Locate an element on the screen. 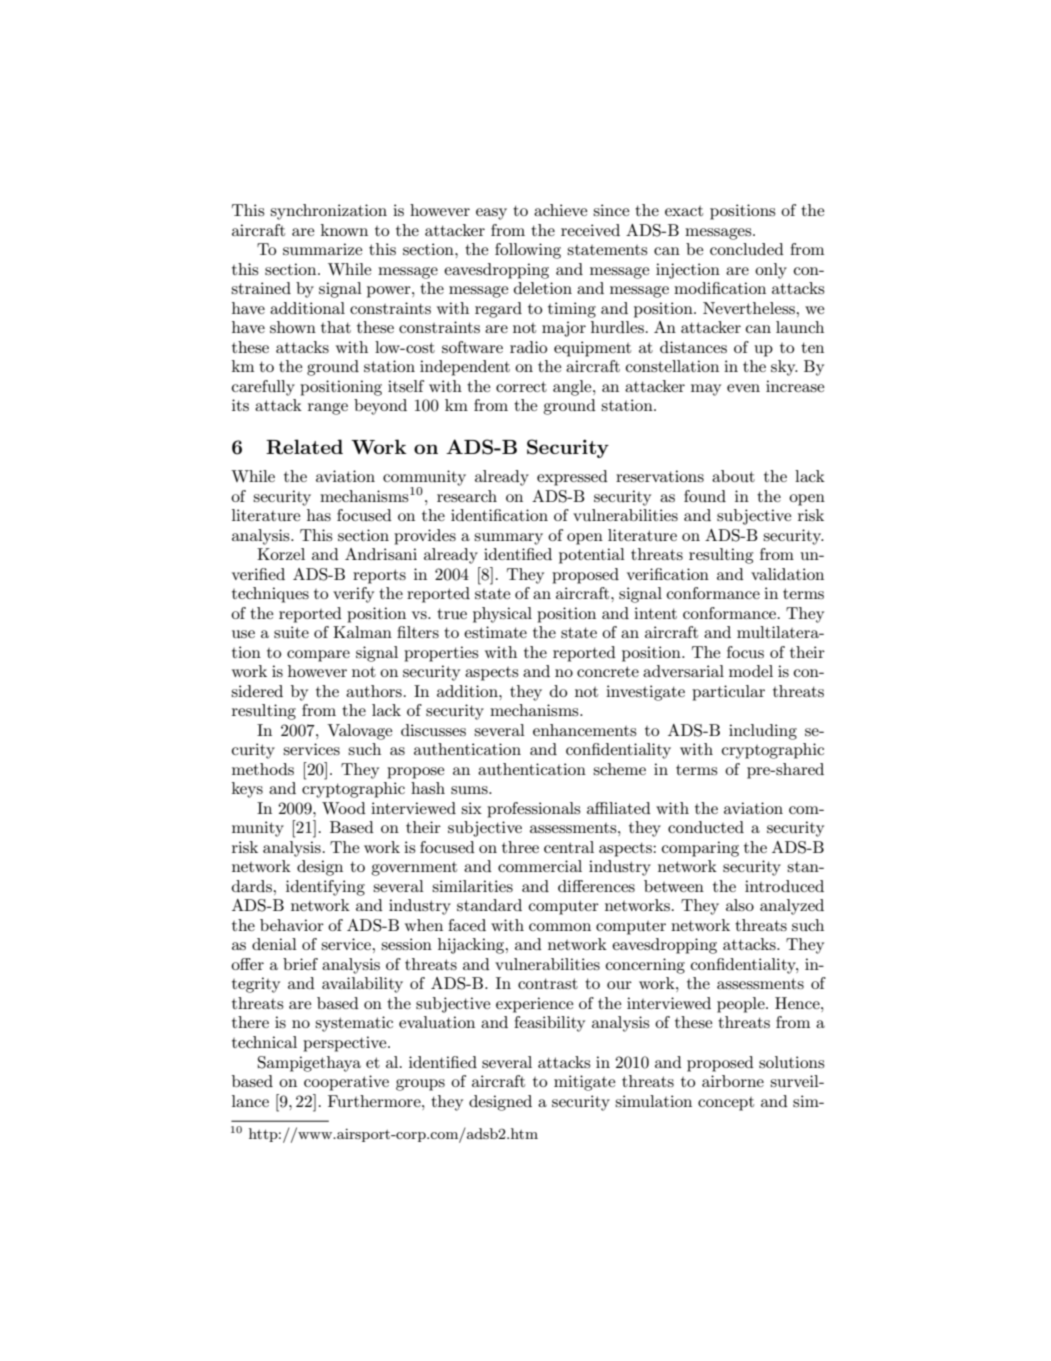 This screenshot has height=1361, width=1051. Related is located at coordinates (304, 447).
